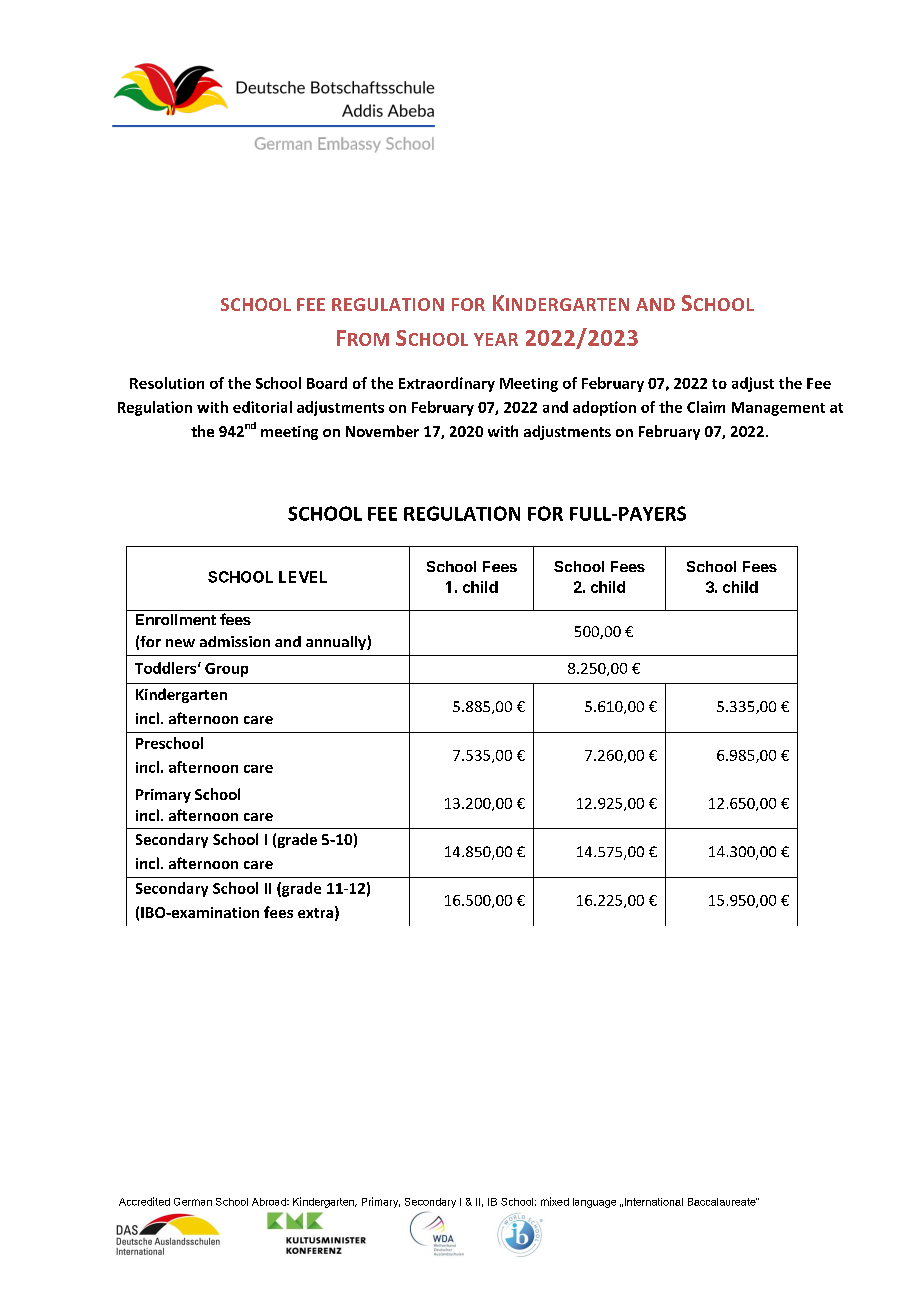 The width and height of the screenshot is (924, 1308). Describe the element at coordinates (706, 407) in the screenshot. I see `Claim` at that location.
